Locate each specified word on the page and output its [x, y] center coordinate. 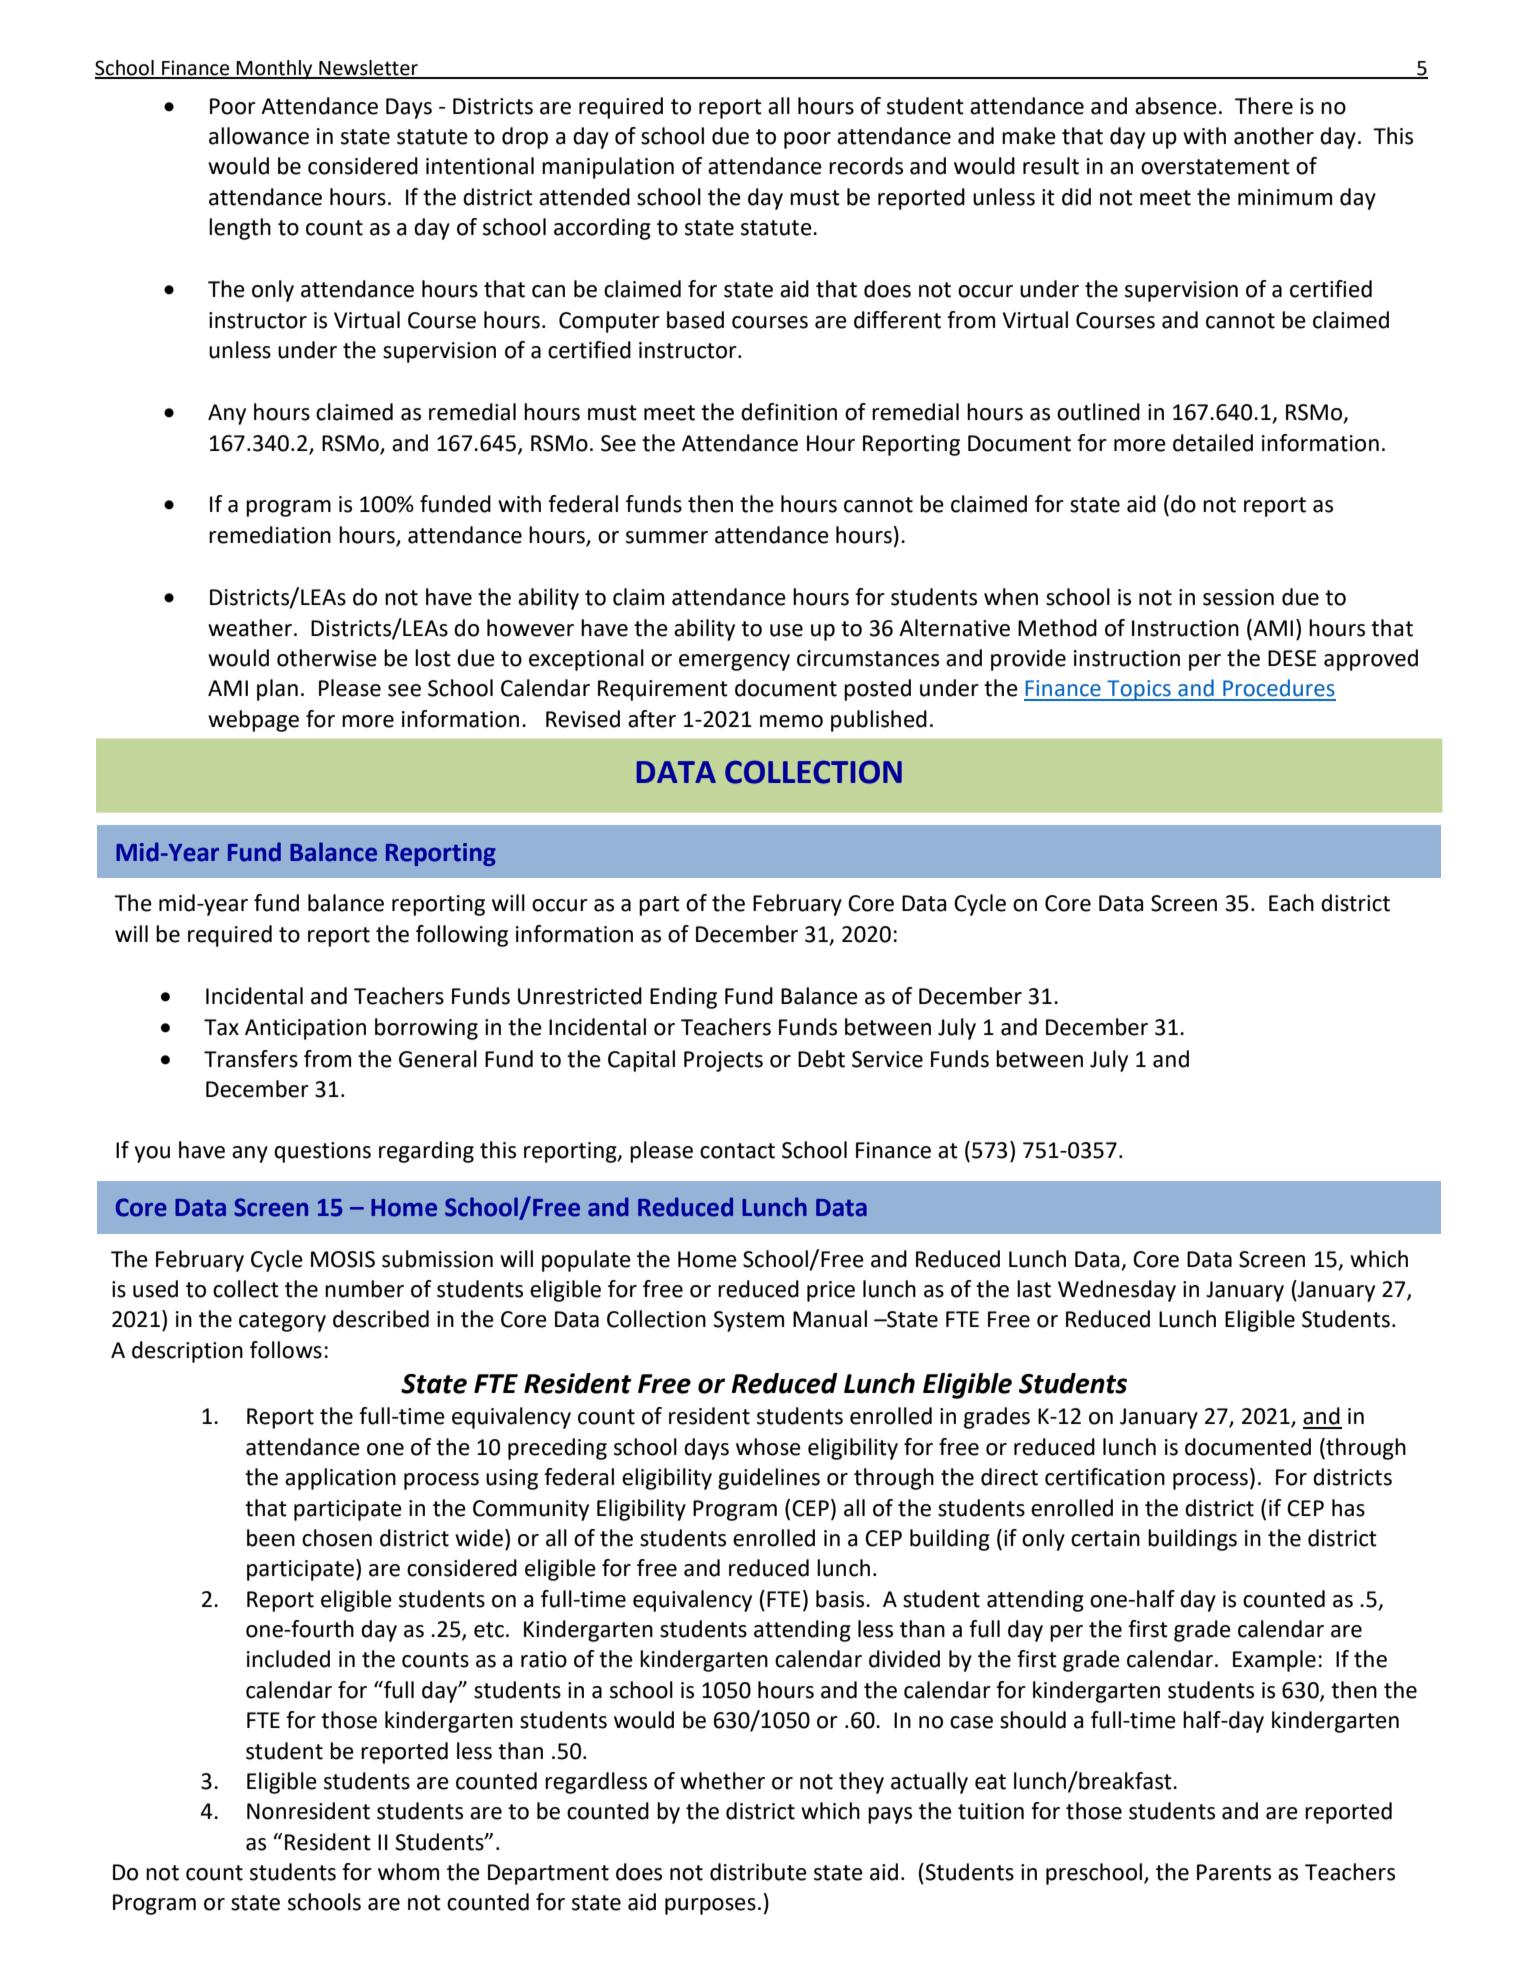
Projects [723, 1061]
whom [408, 1872]
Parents [1234, 1872]
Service [887, 1059]
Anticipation [305, 1029]
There [1264, 106]
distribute [758, 1872]
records [866, 166]
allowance [259, 136]
